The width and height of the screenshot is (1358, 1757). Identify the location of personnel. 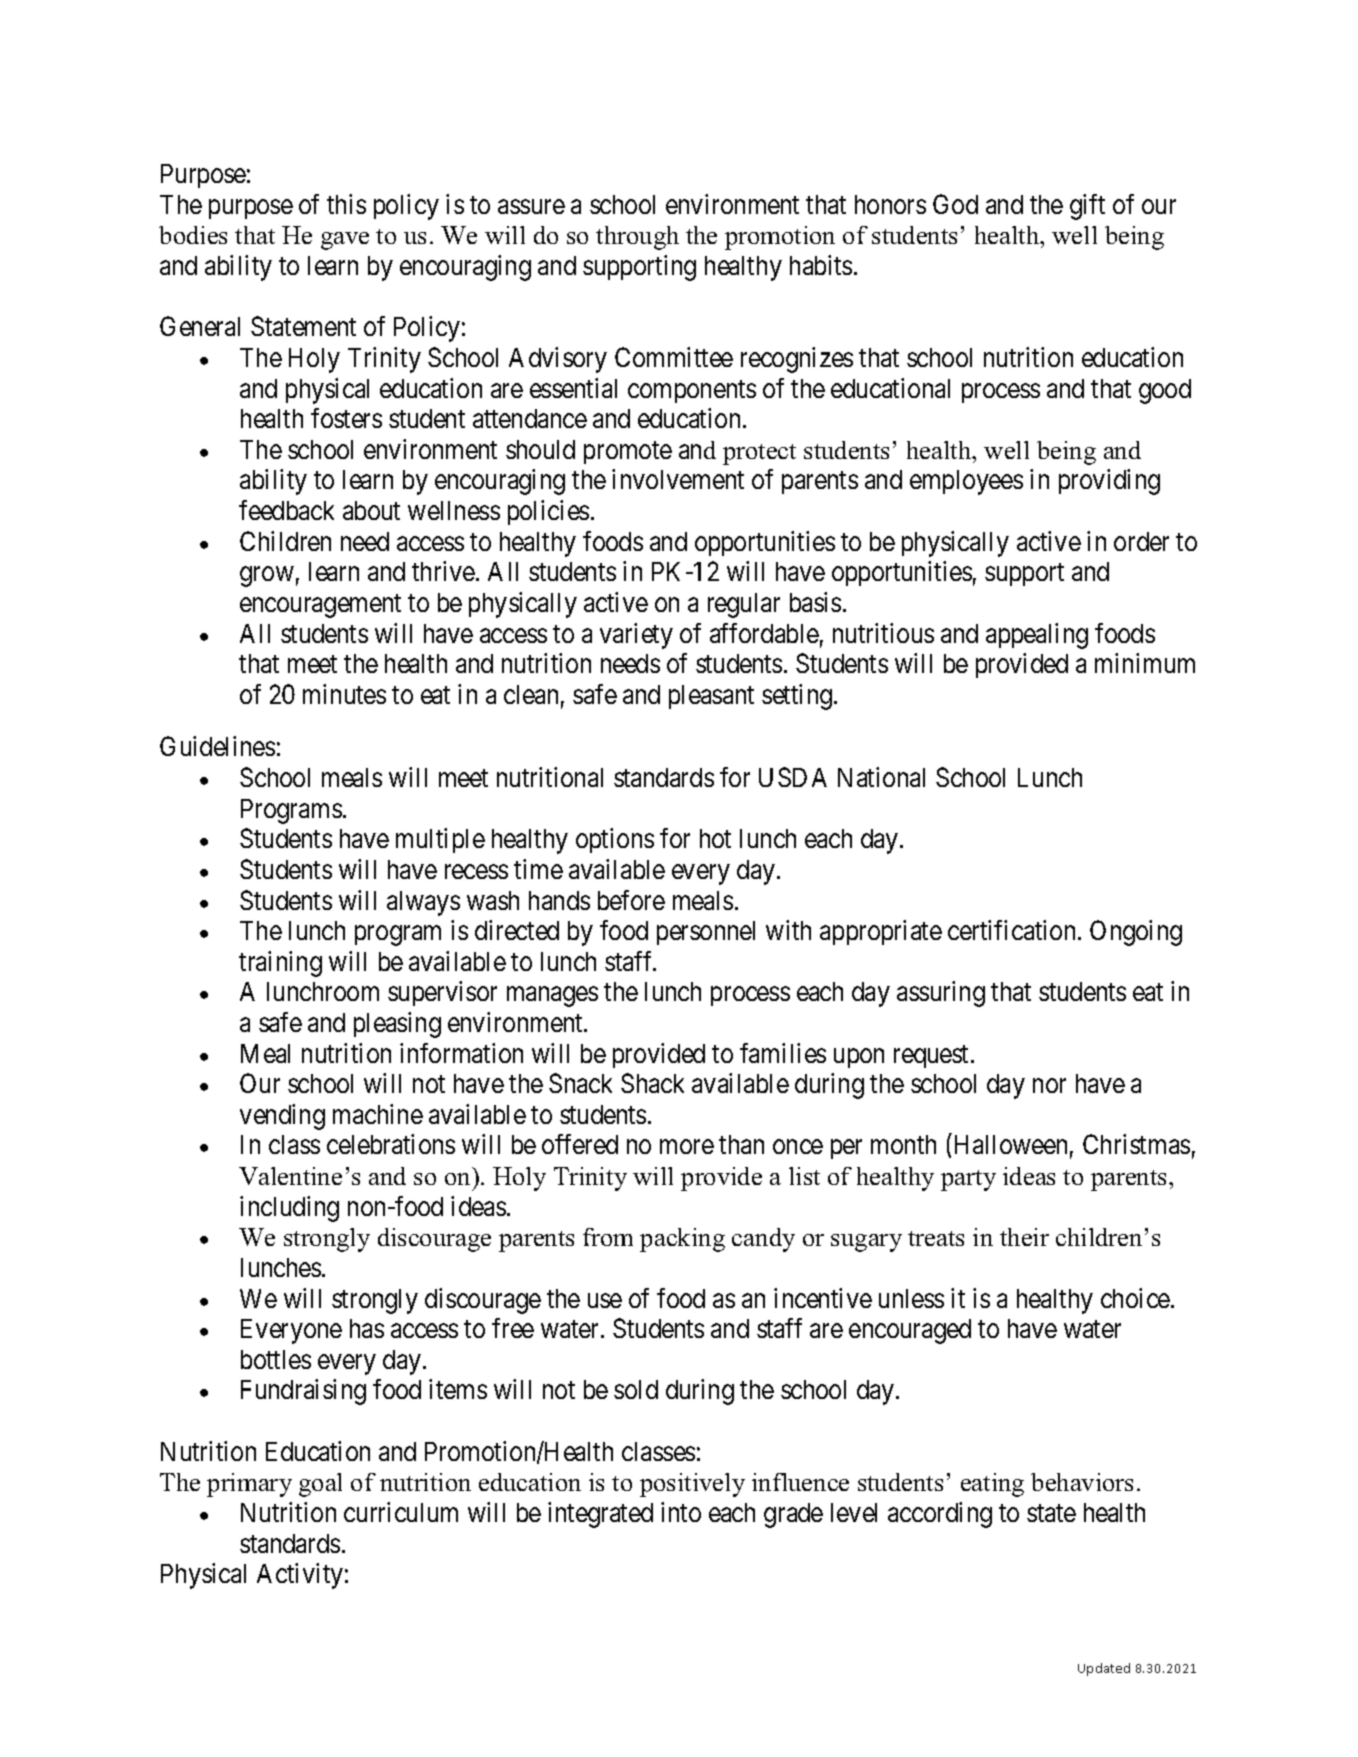
(706, 933).
